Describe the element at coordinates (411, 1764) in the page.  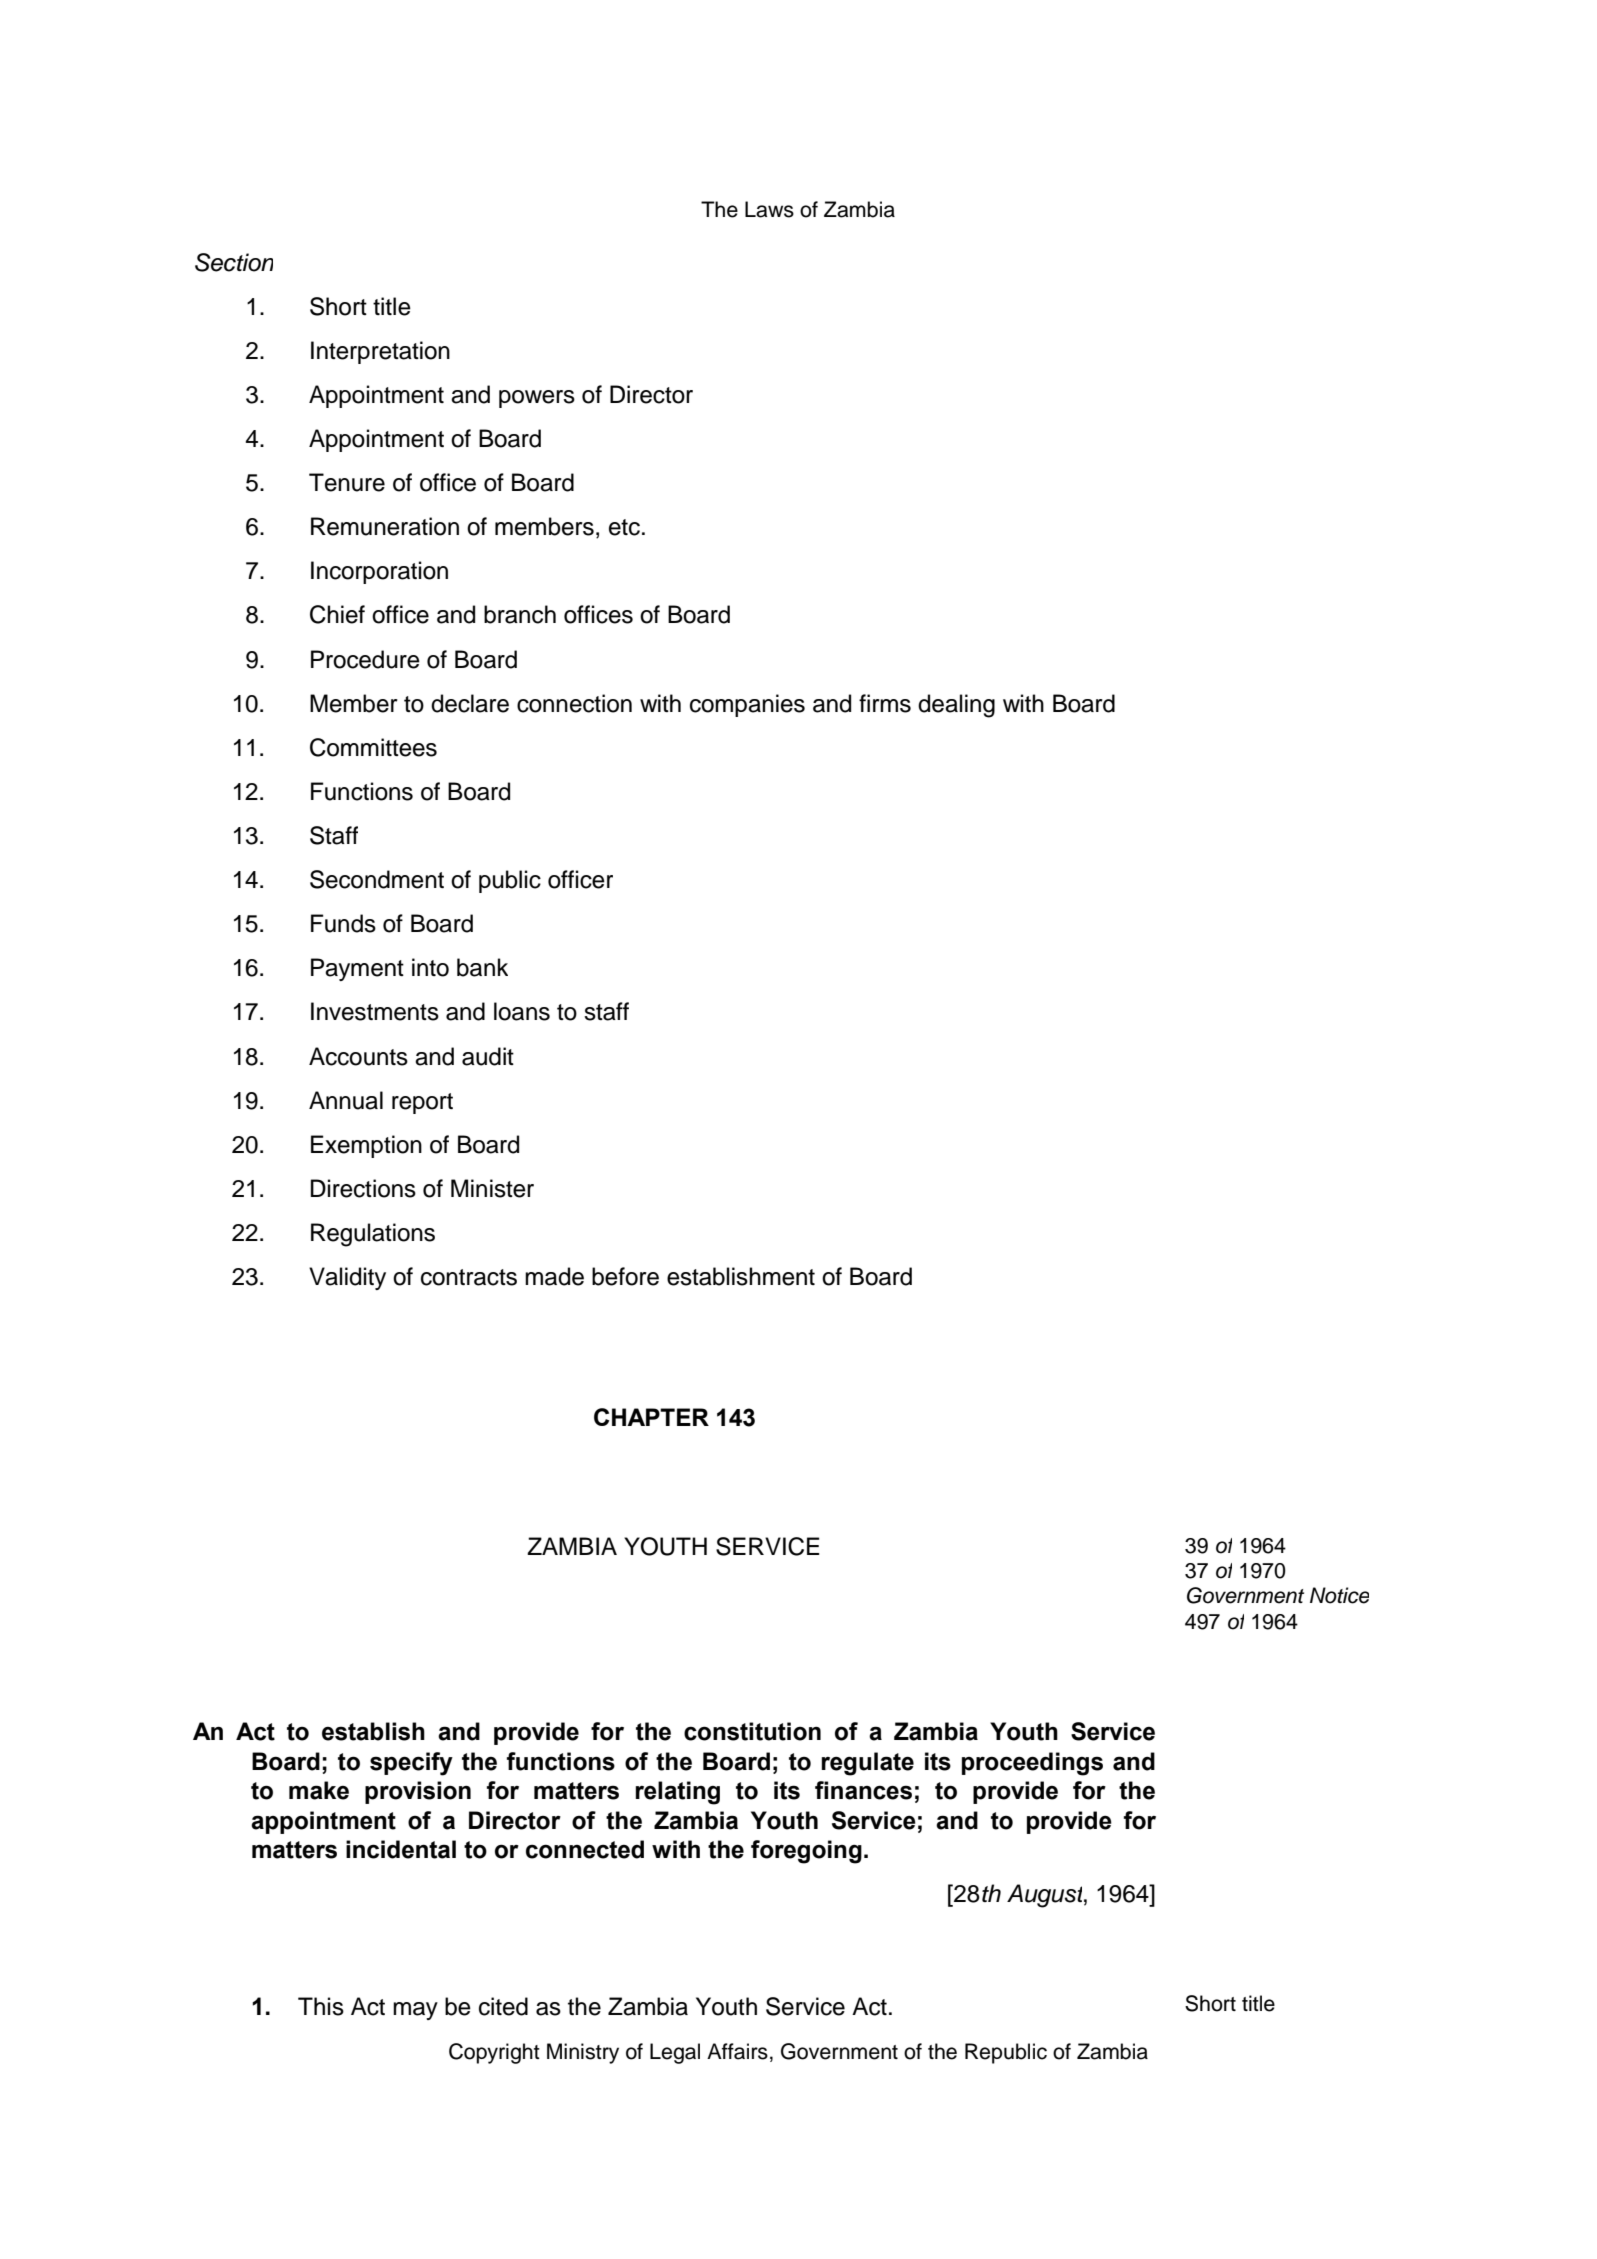
I see `specify` at that location.
